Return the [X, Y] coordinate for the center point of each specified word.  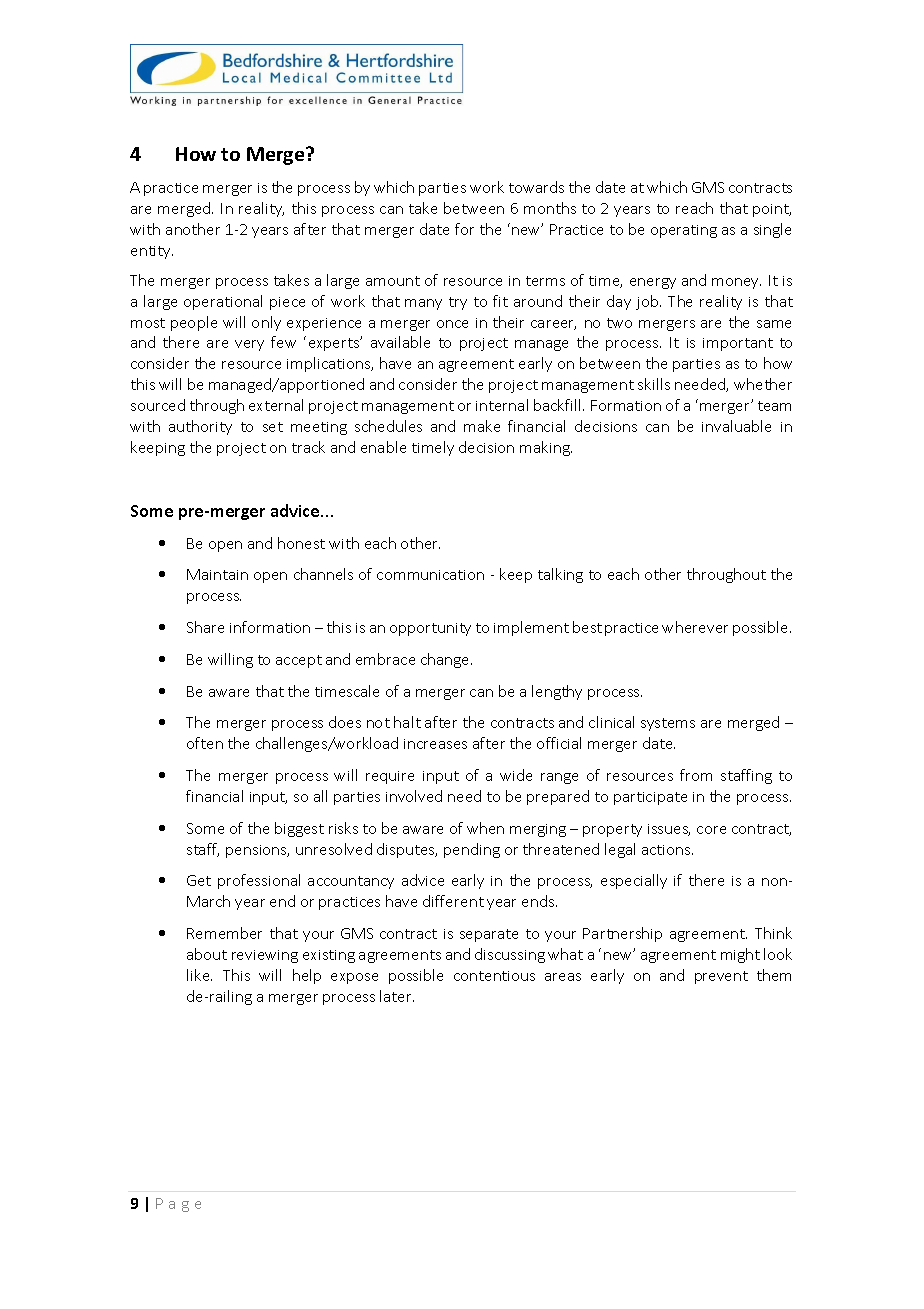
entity [152, 252]
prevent [721, 977]
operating [684, 231]
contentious [494, 976]
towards [536, 187]
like [199, 975]
